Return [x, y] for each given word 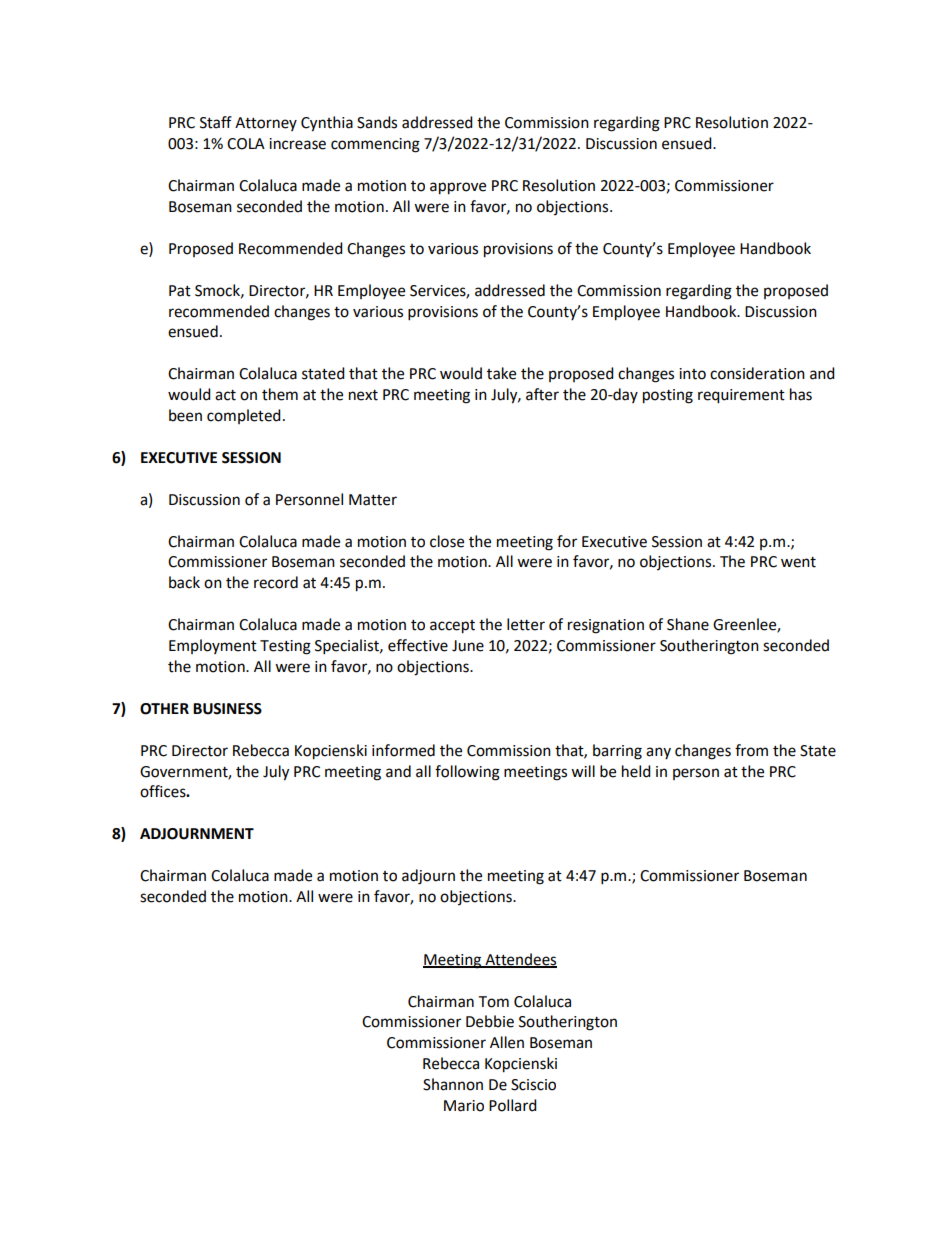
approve [458, 188]
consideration [757, 373]
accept [452, 627]
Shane [688, 624]
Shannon [453, 1084]
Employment [213, 646]
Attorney [266, 124]
